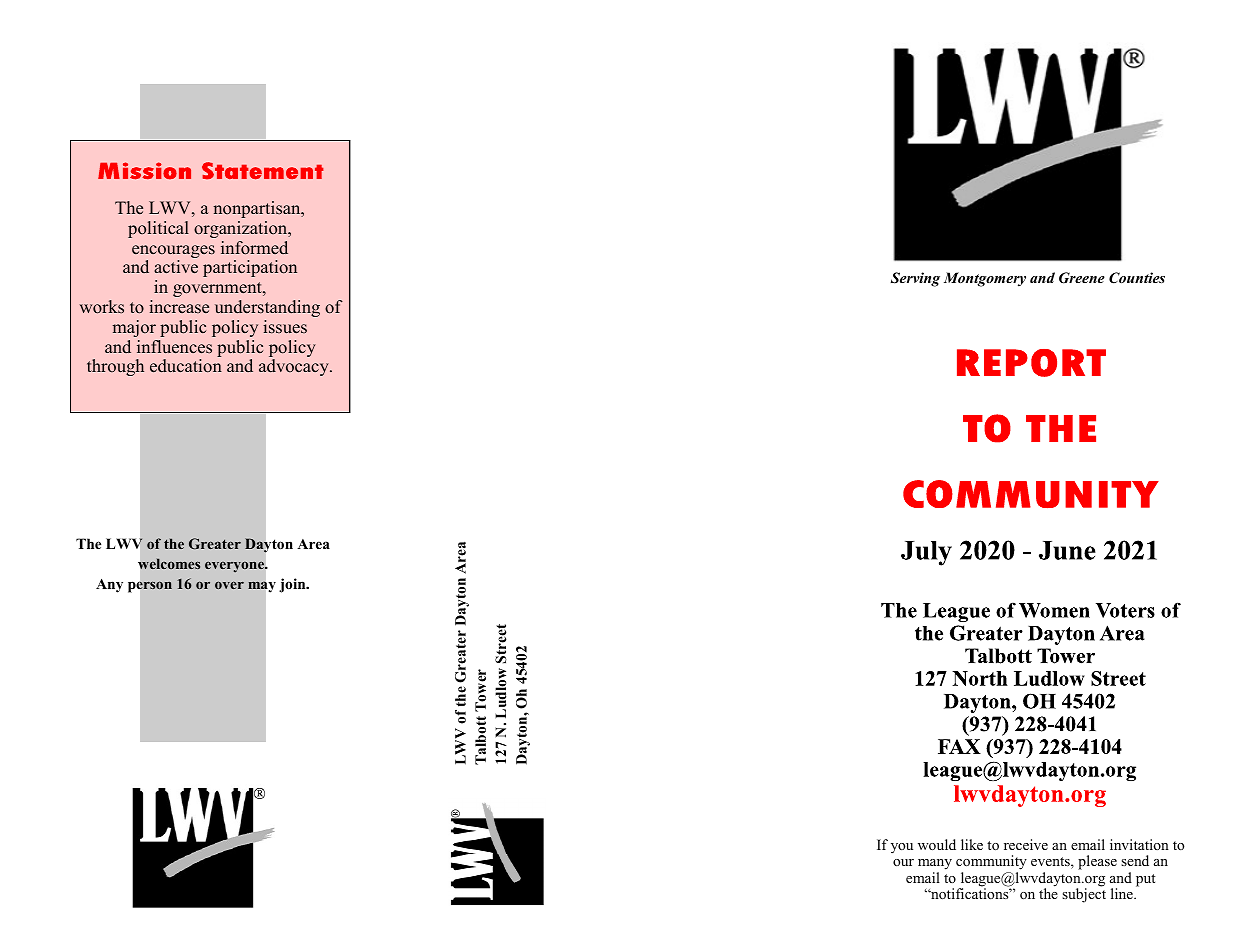  Describe the element at coordinates (1082, 278) in the screenshot. I see `Greene` at that location.
